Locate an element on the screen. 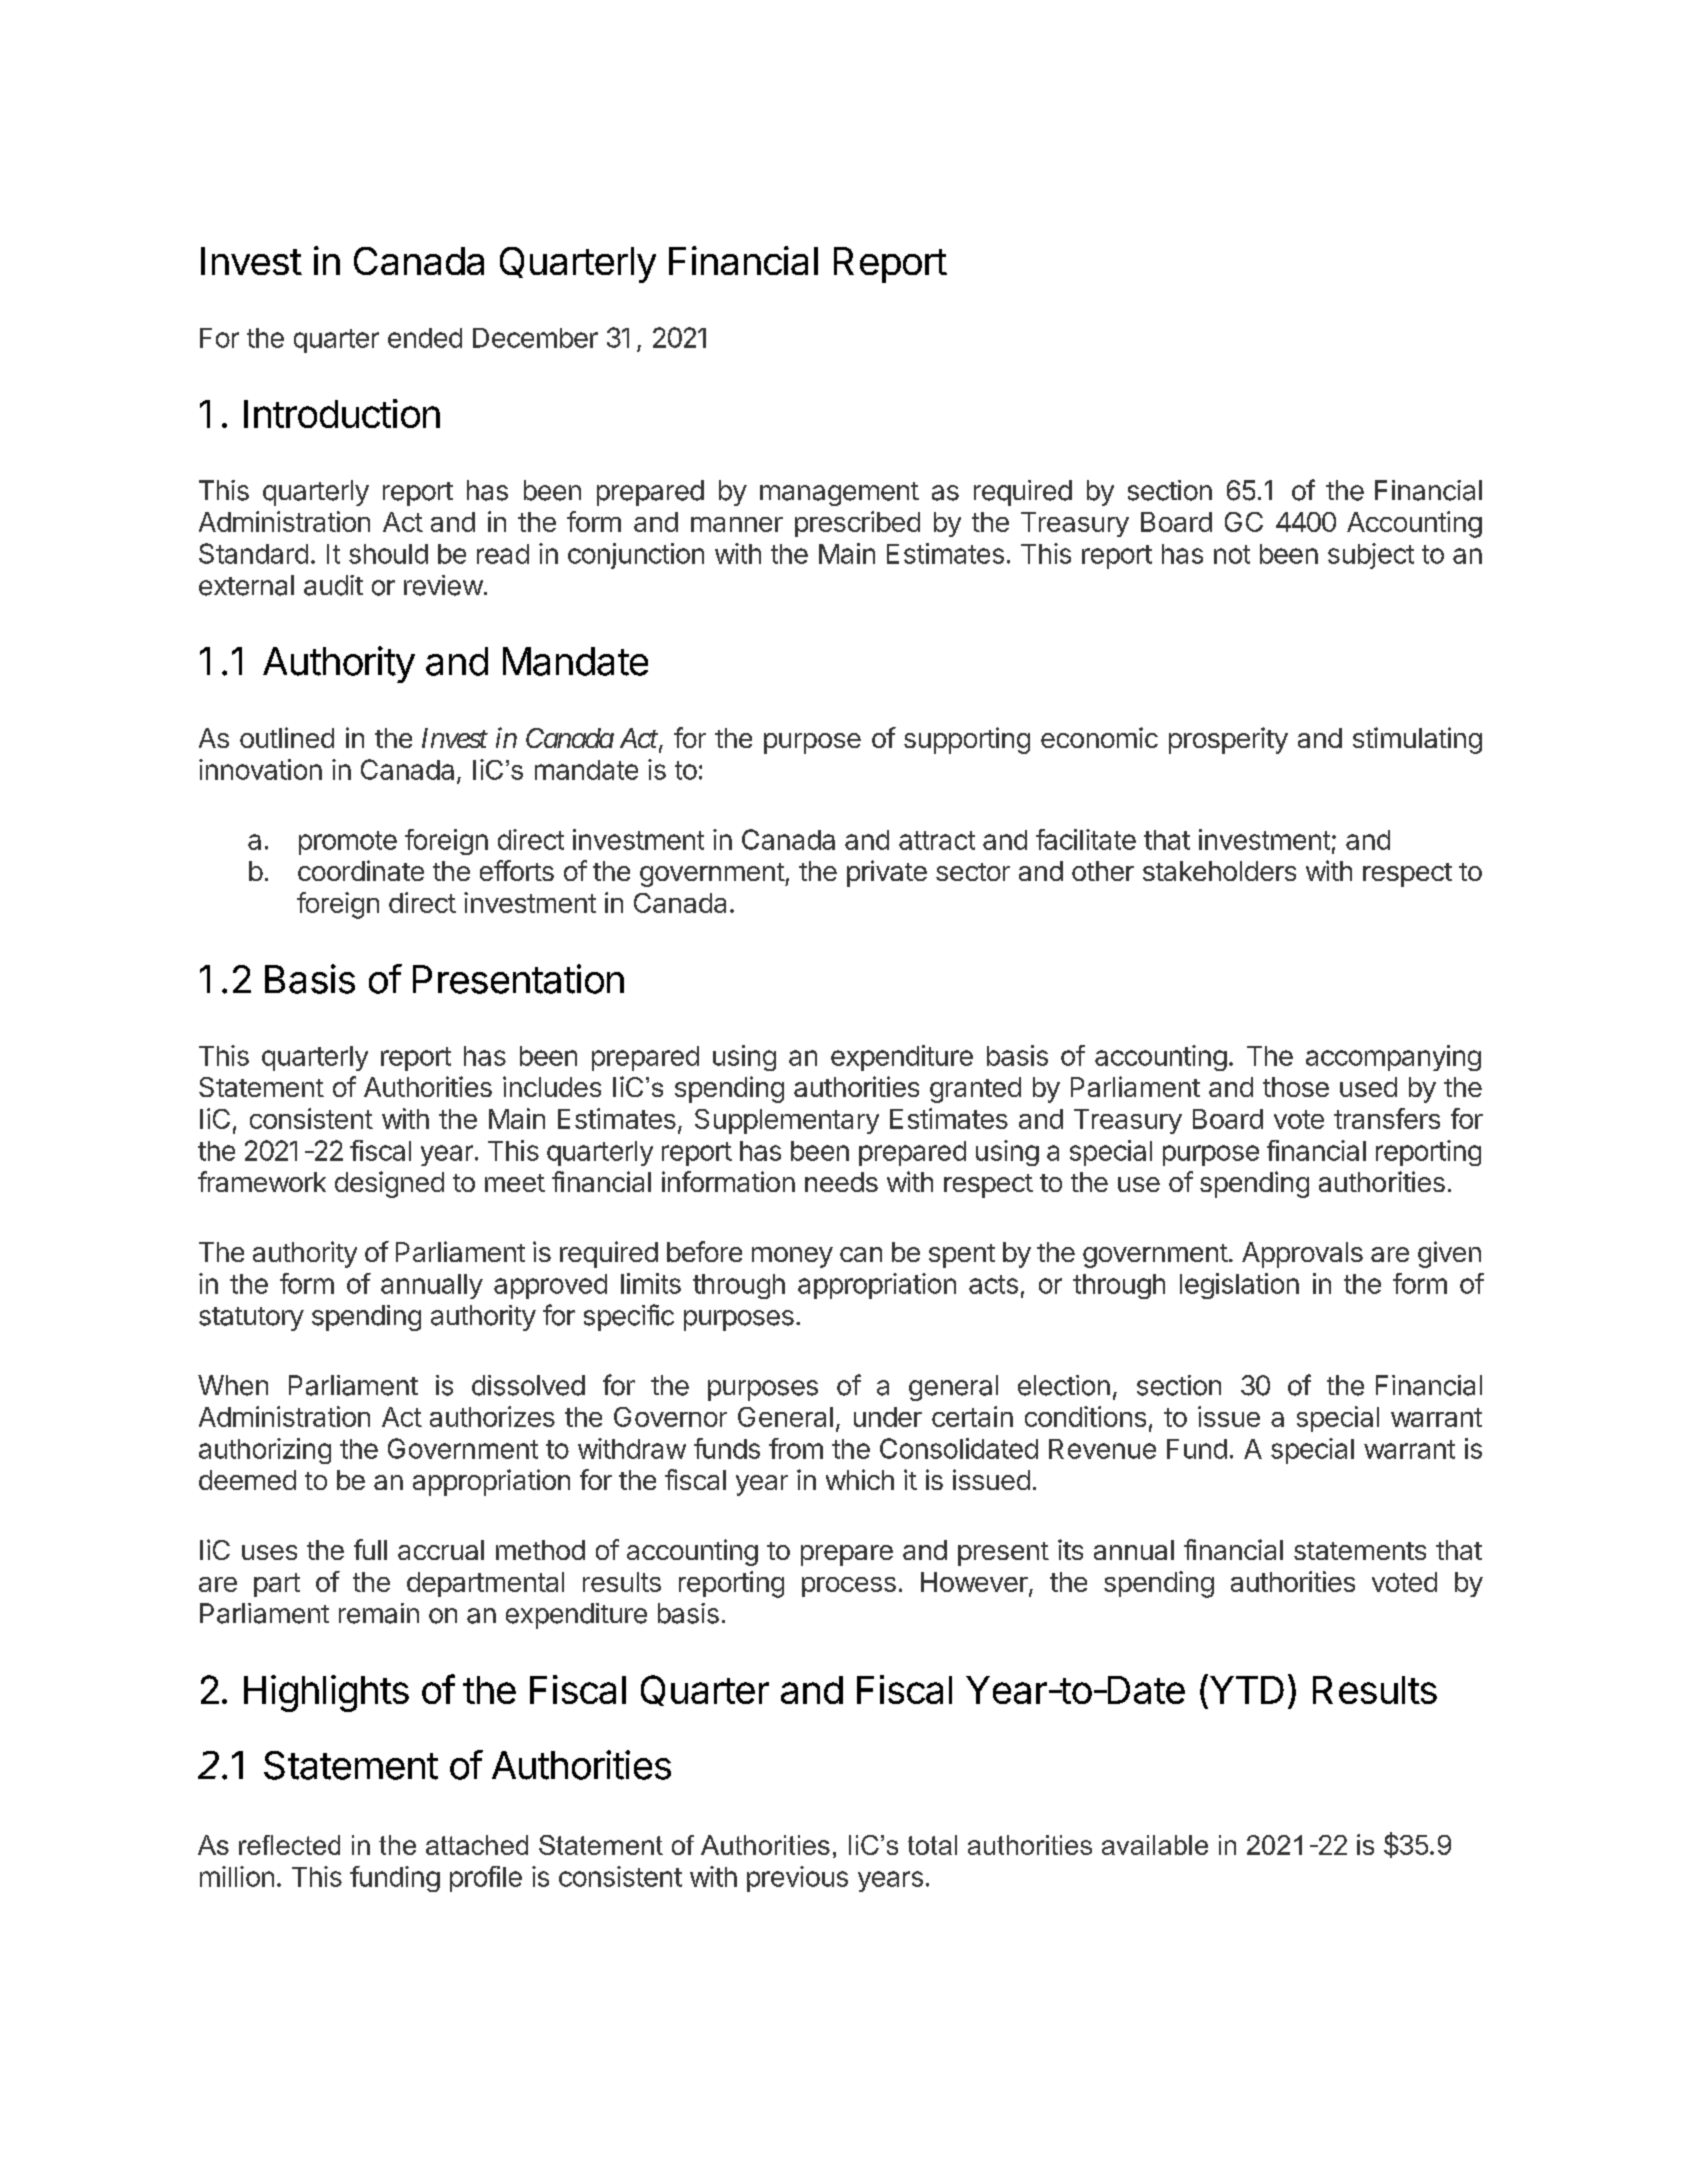  Introduction is located at coordinates (342, 413).
